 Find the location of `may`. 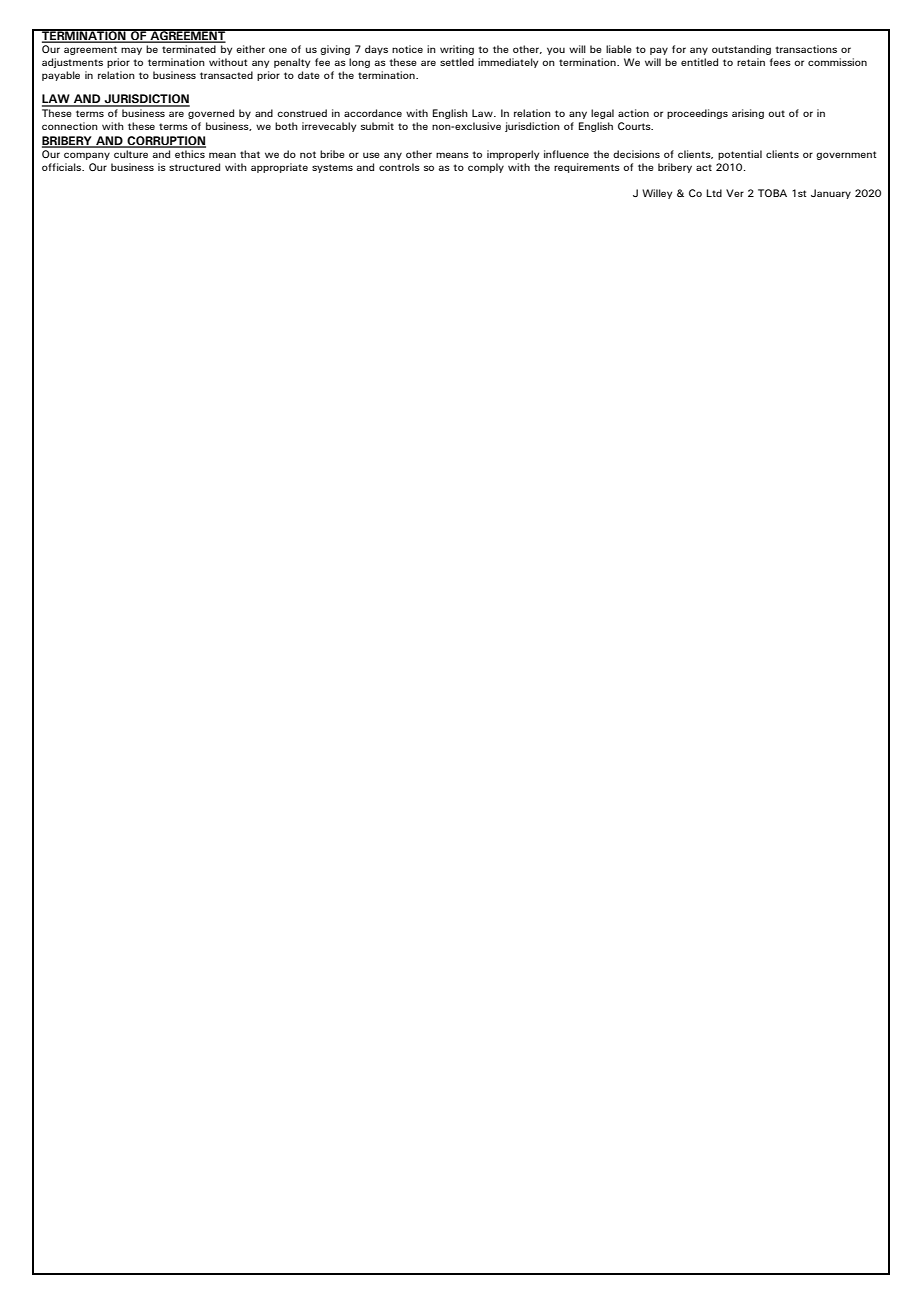

may is located at coordinates (131, 51).
